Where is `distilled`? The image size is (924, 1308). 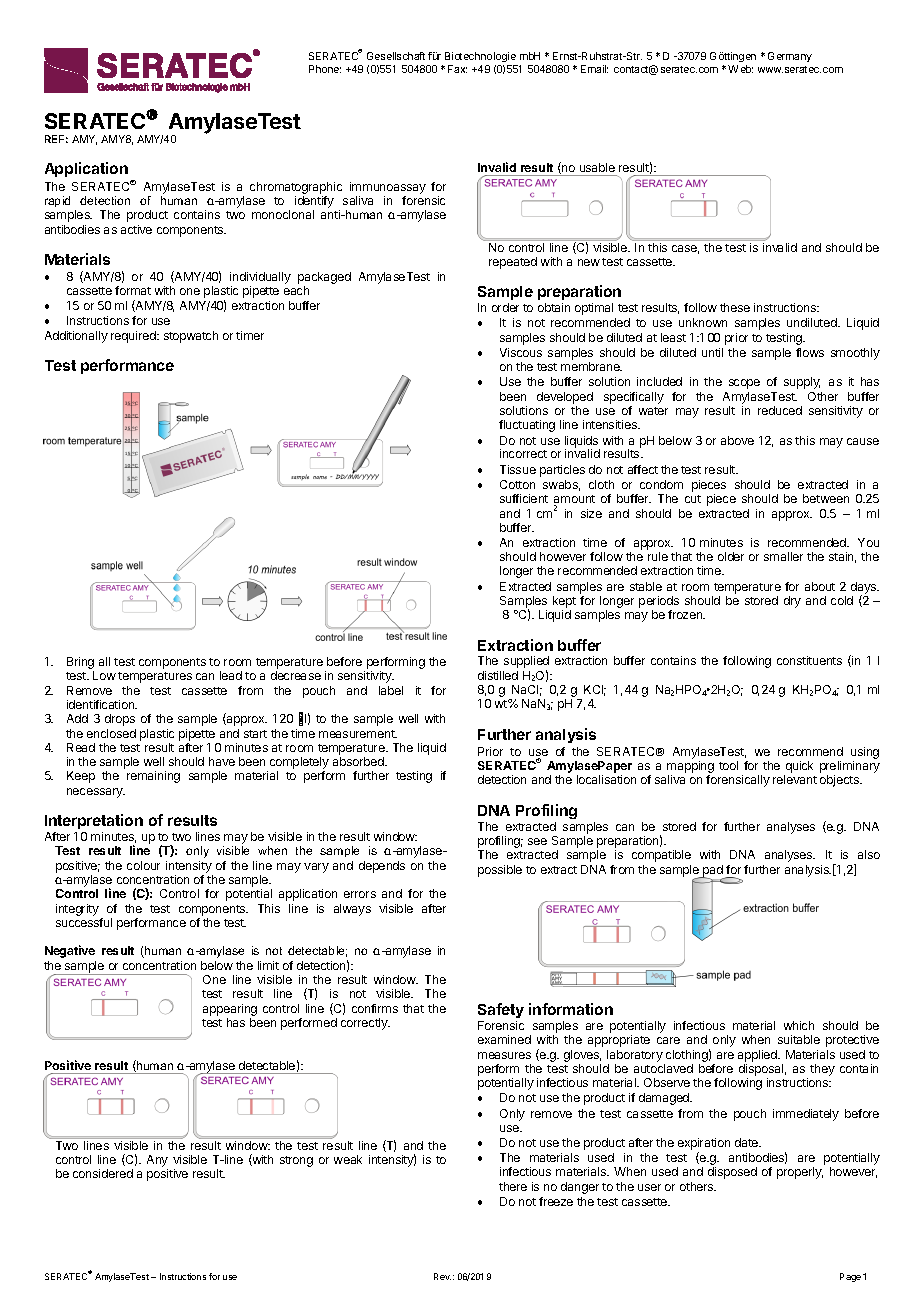
distilled is located at coordinates (498, 675).
